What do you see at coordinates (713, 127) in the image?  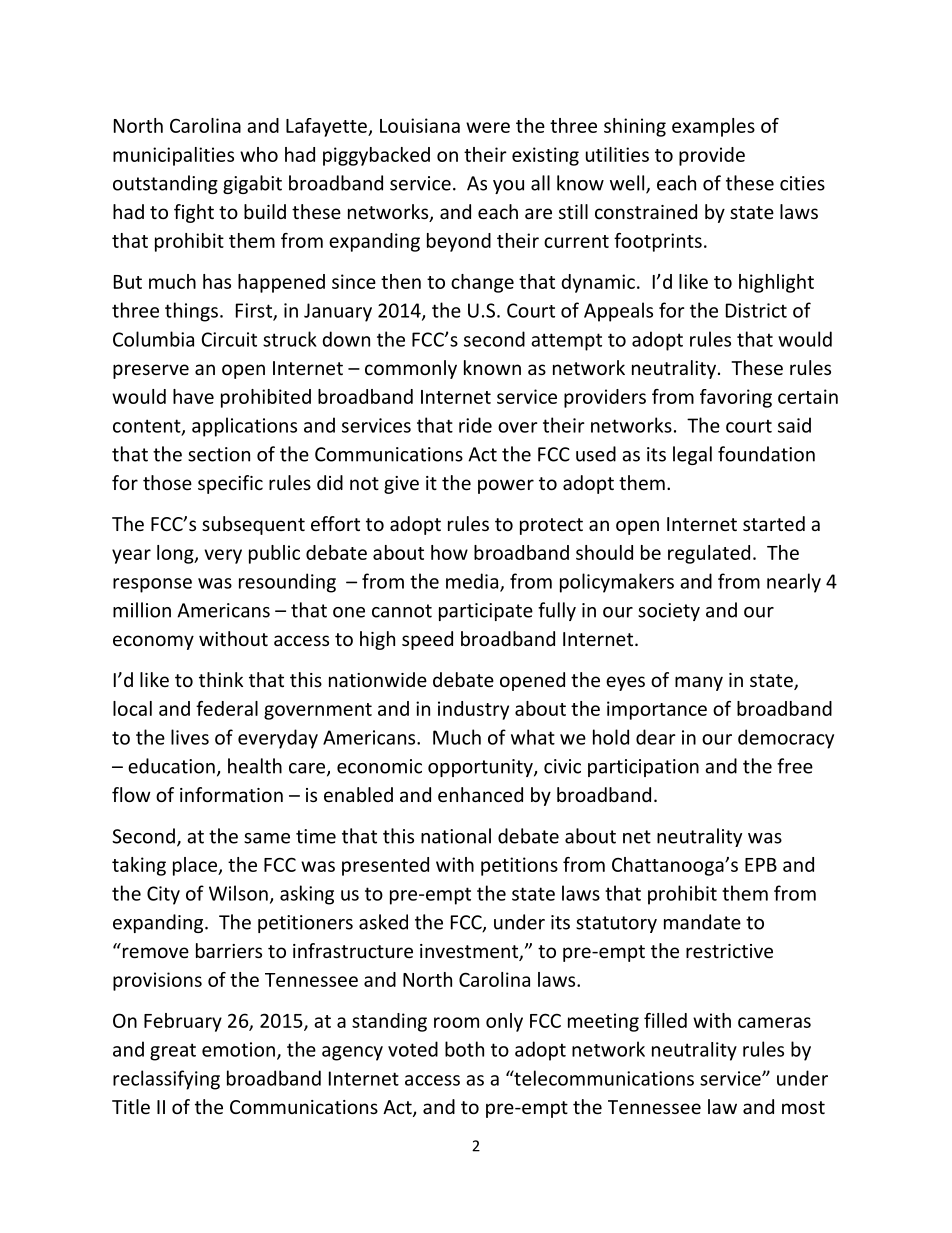 I see `examples` at bounding box center [713, 127].
